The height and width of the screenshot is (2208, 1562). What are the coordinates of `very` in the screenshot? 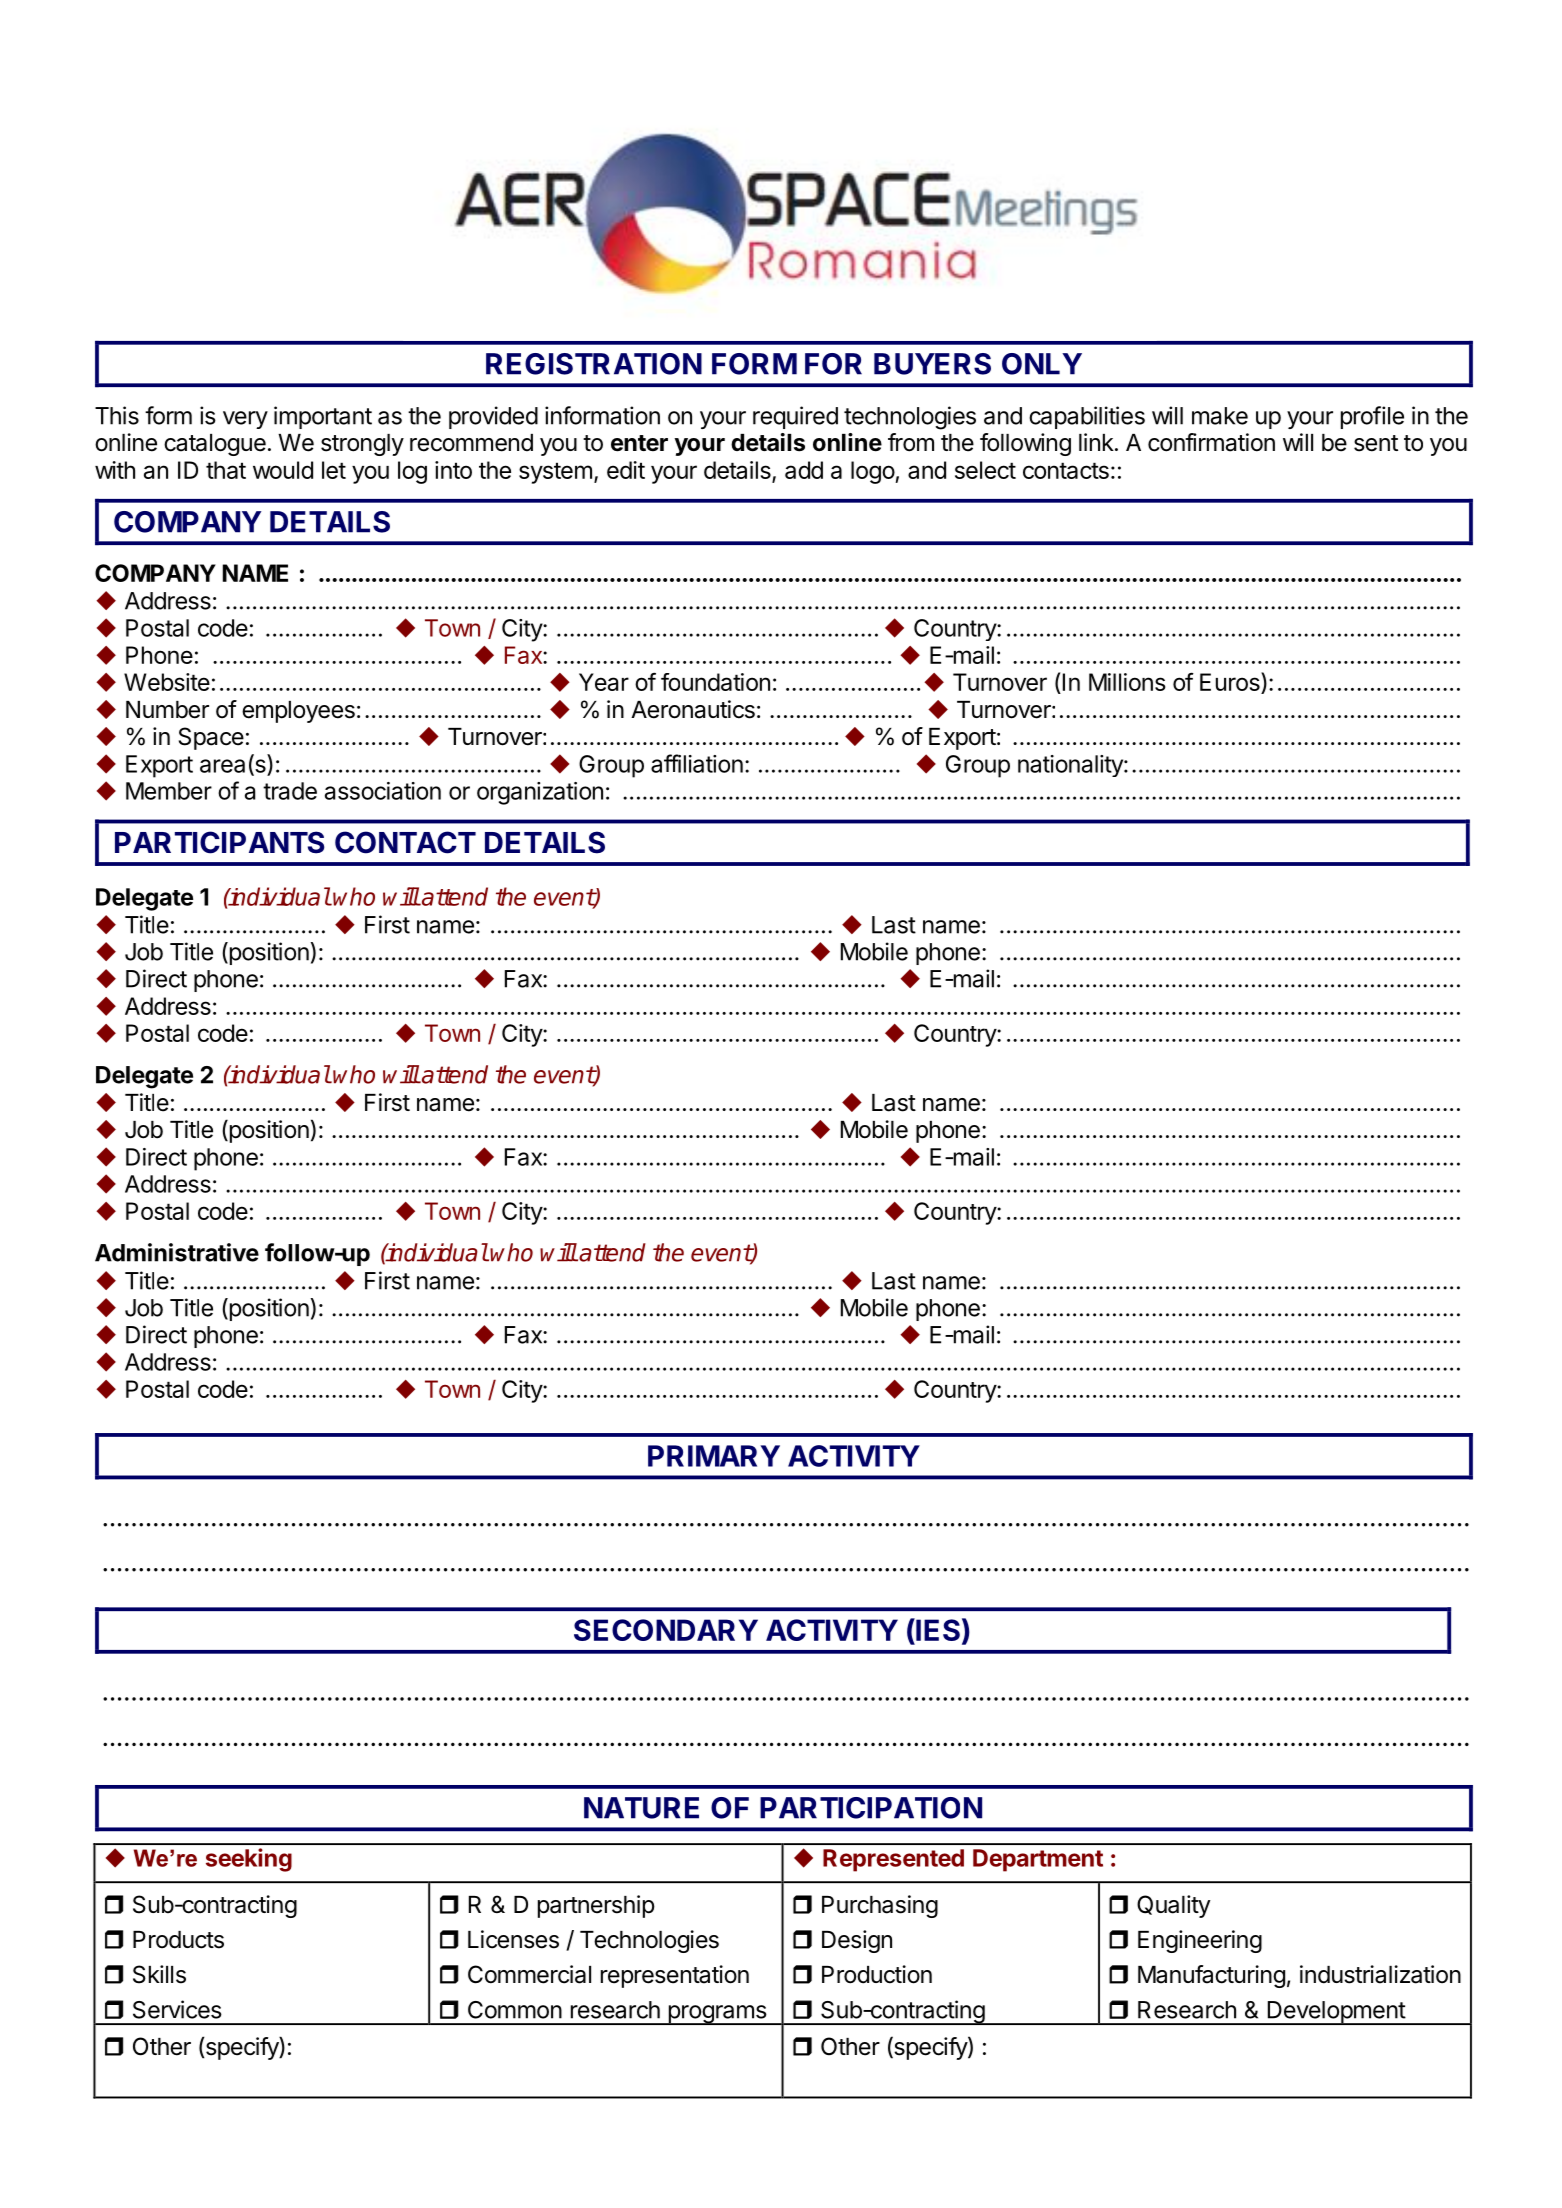 It's located at (245, 420).
